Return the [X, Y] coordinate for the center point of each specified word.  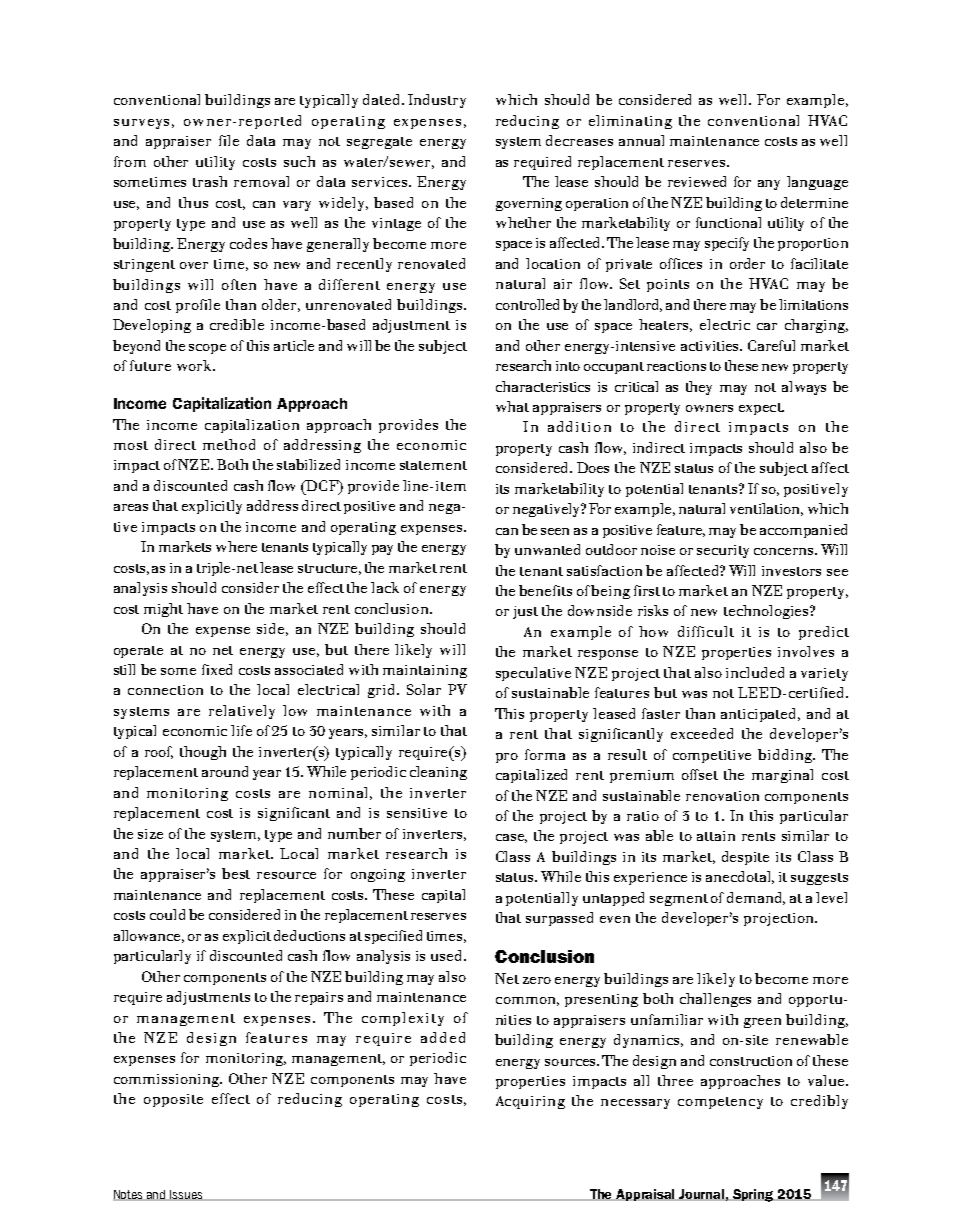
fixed [217, 669]
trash [210, 181]
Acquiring [530, 1102]
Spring [753, 1195]
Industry [437, 101]
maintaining [425, 671]
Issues [186, 1195]
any [769, 185]
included [755, 672]
